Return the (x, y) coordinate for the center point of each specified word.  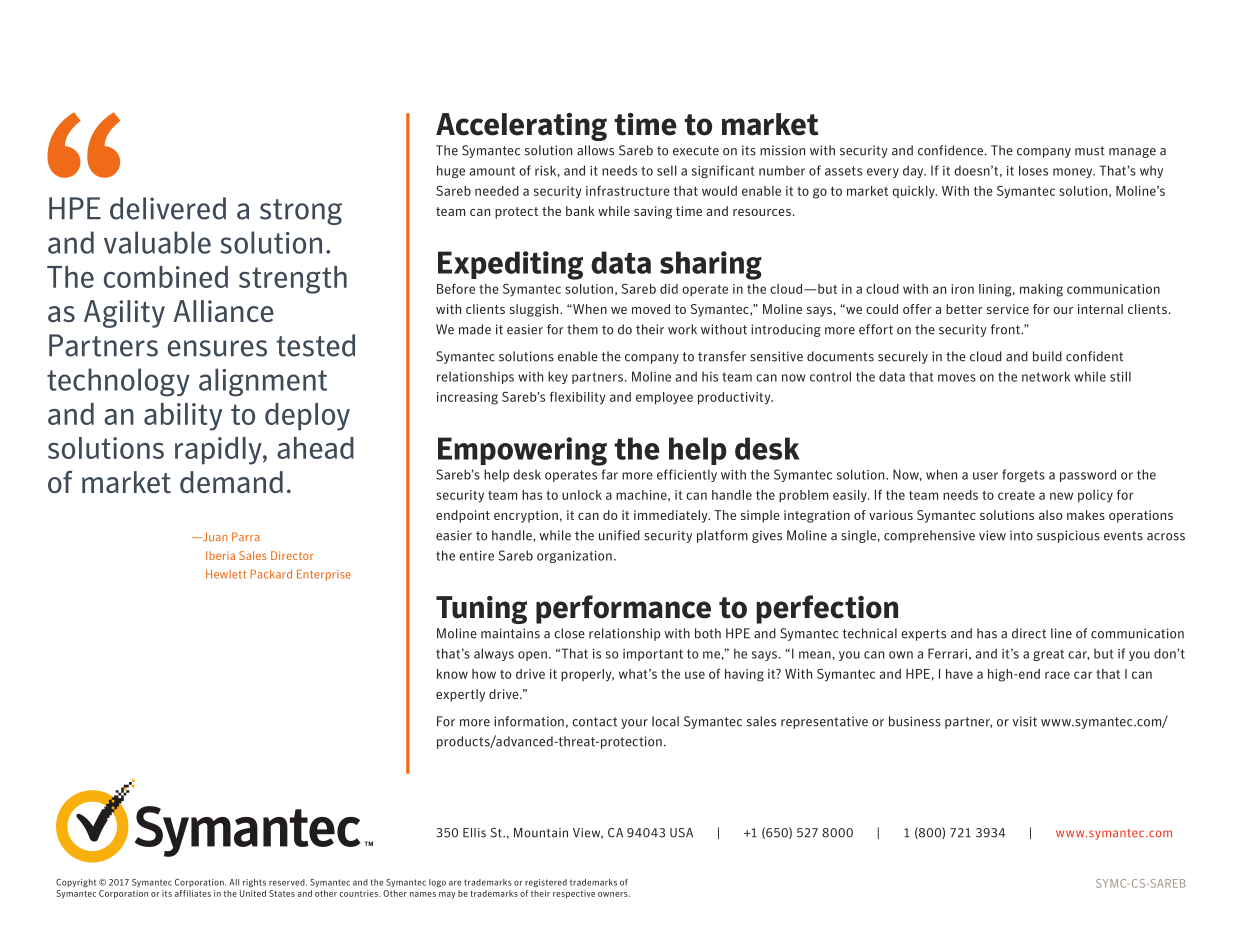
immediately (672, 516)
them (582, 329)
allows (595, 150)
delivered (168, 208)
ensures (217, 348)
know (452, 674)
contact (594, 722)
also (1050, 515)
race (1057, 675)
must (1090, 151)
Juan (214, 536)
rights (254, 883)
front (1006, 329)
